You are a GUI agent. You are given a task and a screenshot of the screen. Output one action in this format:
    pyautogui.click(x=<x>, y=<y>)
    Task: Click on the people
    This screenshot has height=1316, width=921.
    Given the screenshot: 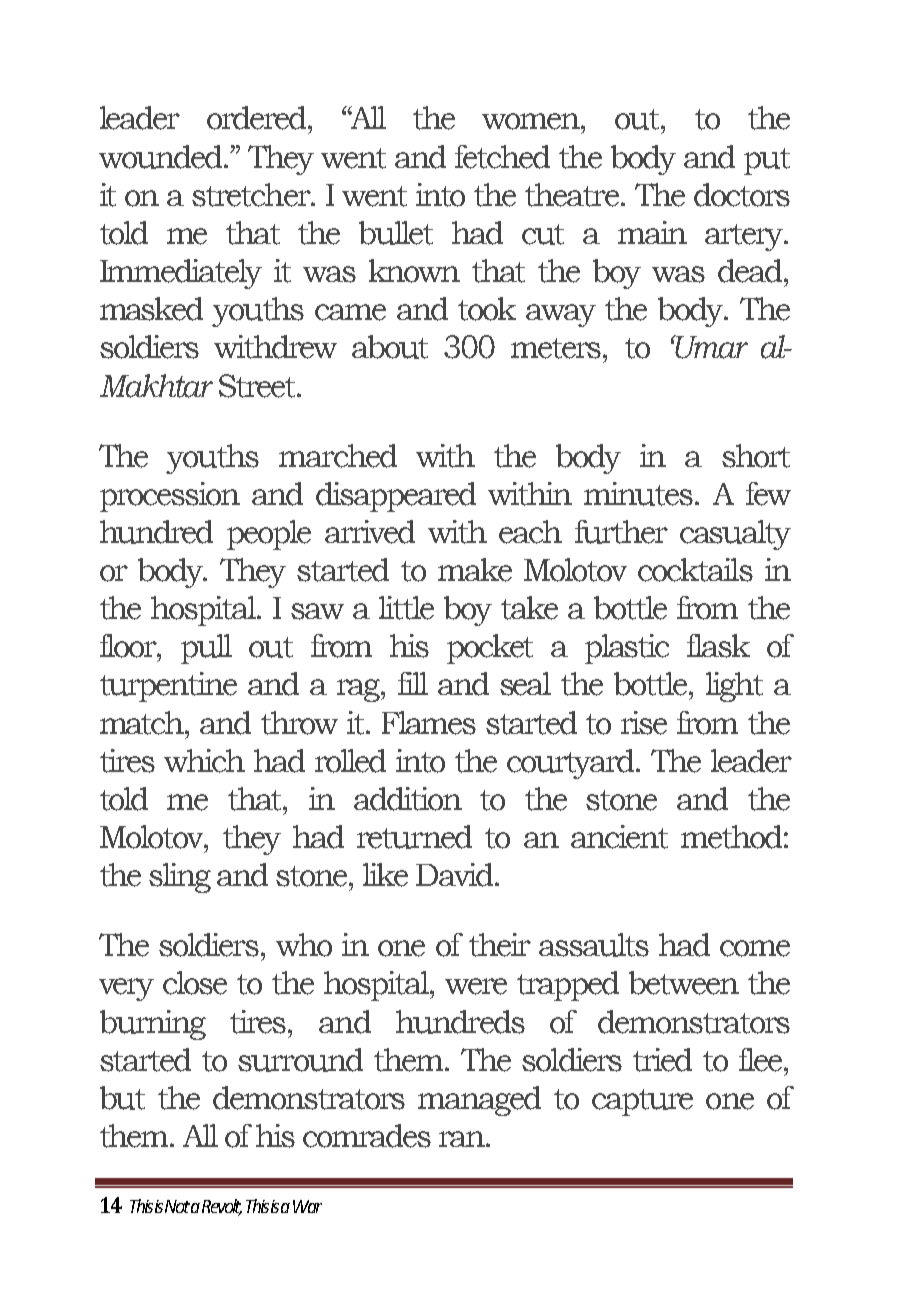 What is the action you would take?
    pyautogui.click(x=269, y=535)
